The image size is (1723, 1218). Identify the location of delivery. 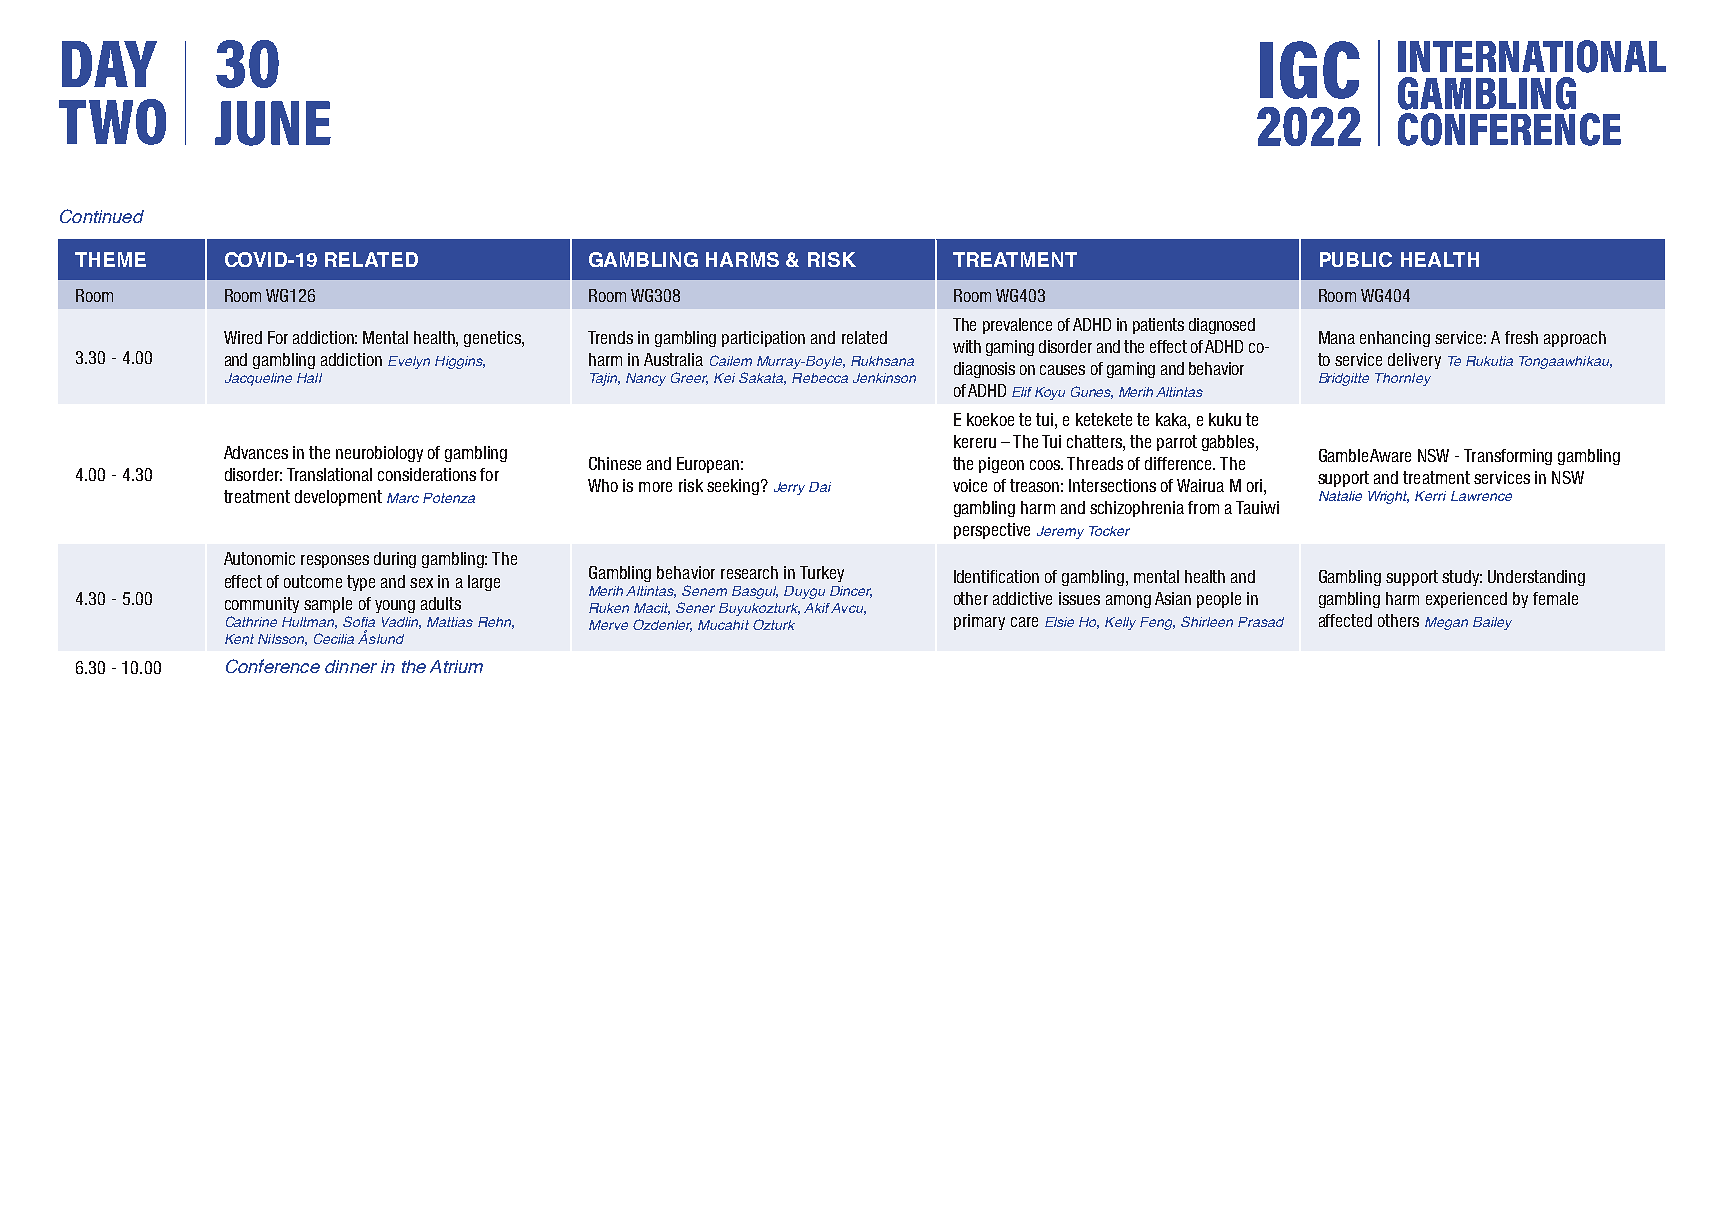
(1414, 361).
